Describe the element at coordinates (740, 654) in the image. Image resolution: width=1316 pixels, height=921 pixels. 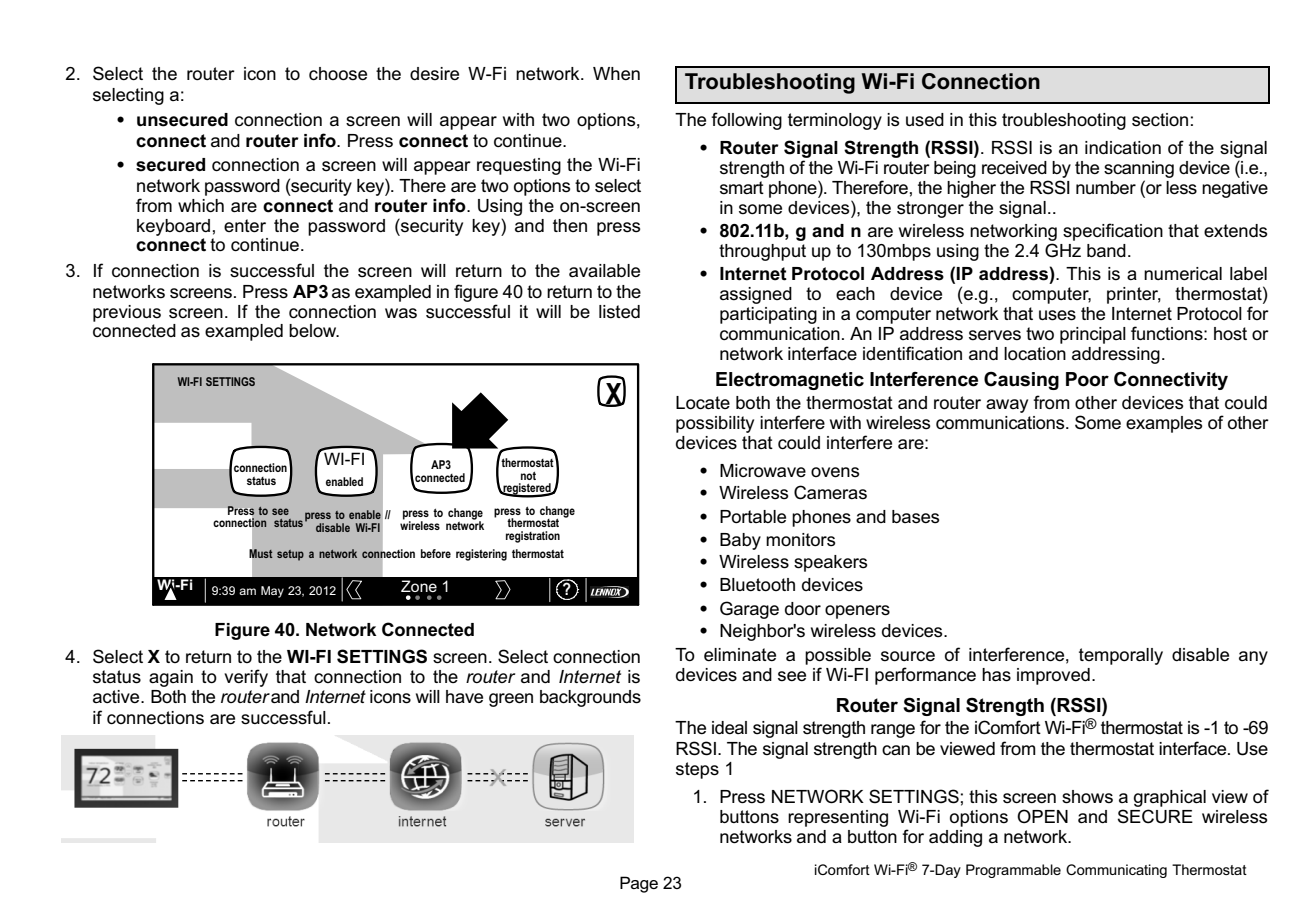
I see `eliminate` at that location.
